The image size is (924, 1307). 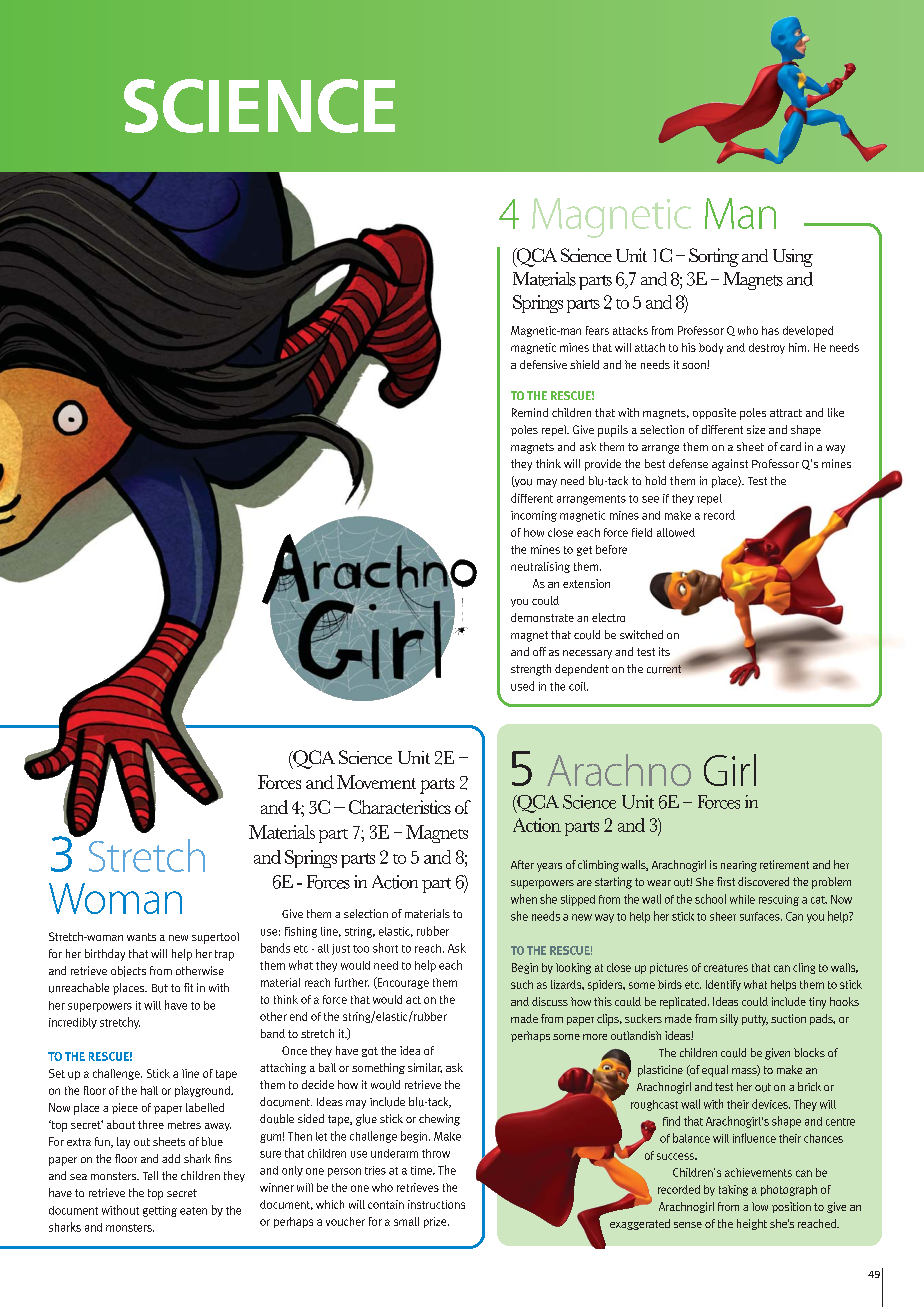 What do you see at coordinates (160, 1211) in the page?
I see `getting` at bounding box center [160, 1211].
